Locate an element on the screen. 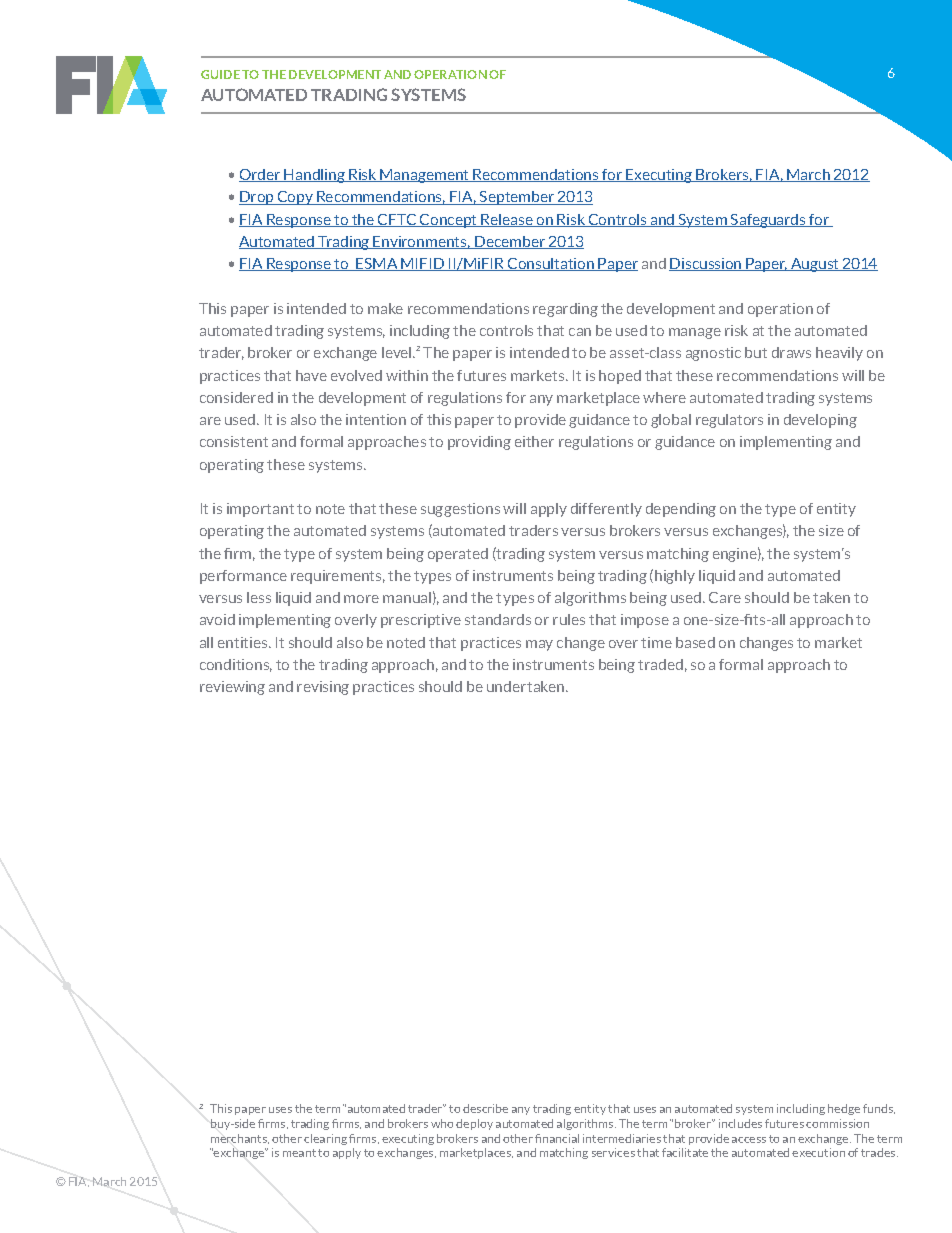 This screenshot has width=952, height=1233. rules is located at coordinates (569, 619).
